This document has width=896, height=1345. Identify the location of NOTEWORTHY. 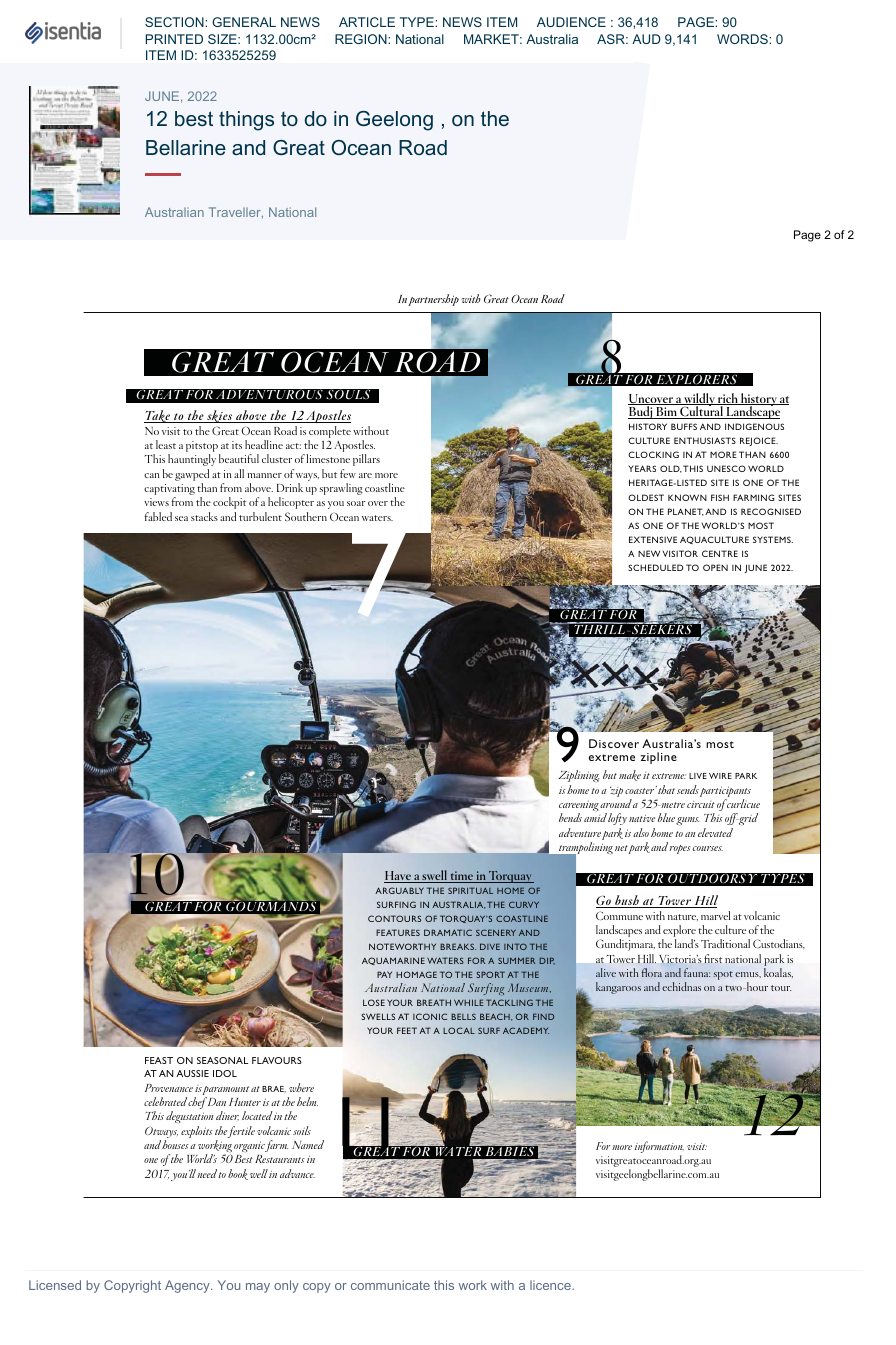
(402, 946).
